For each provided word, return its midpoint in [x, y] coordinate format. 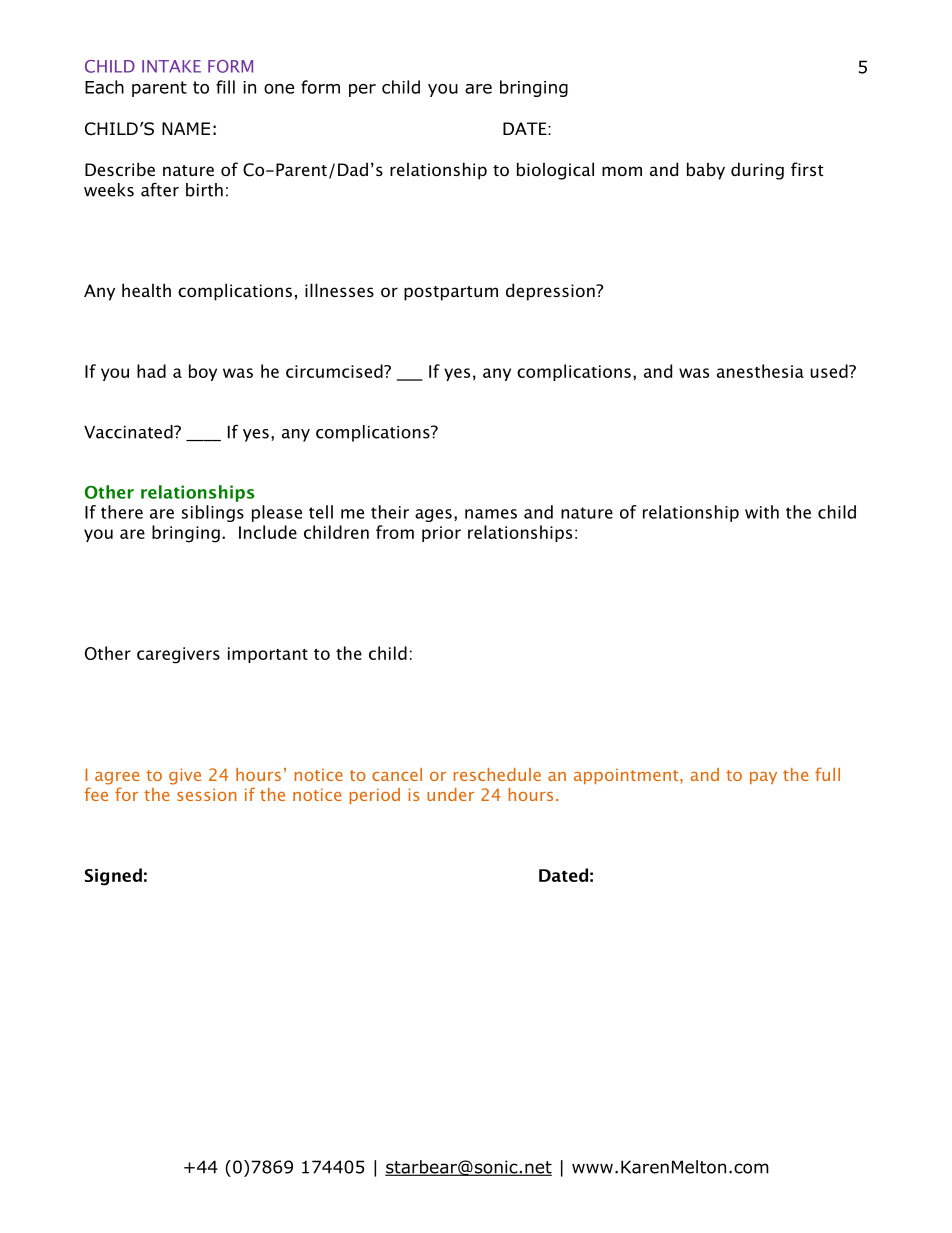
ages [433, 515]
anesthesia [760, 371]
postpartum [451, 293]
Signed [113, 877]
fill [225, 87]
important [268, 655]
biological [555, 171]
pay [763, 778]
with [762, 512]
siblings [213, 513]
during [757, 171]
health [146, 290]
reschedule [497, 774]
